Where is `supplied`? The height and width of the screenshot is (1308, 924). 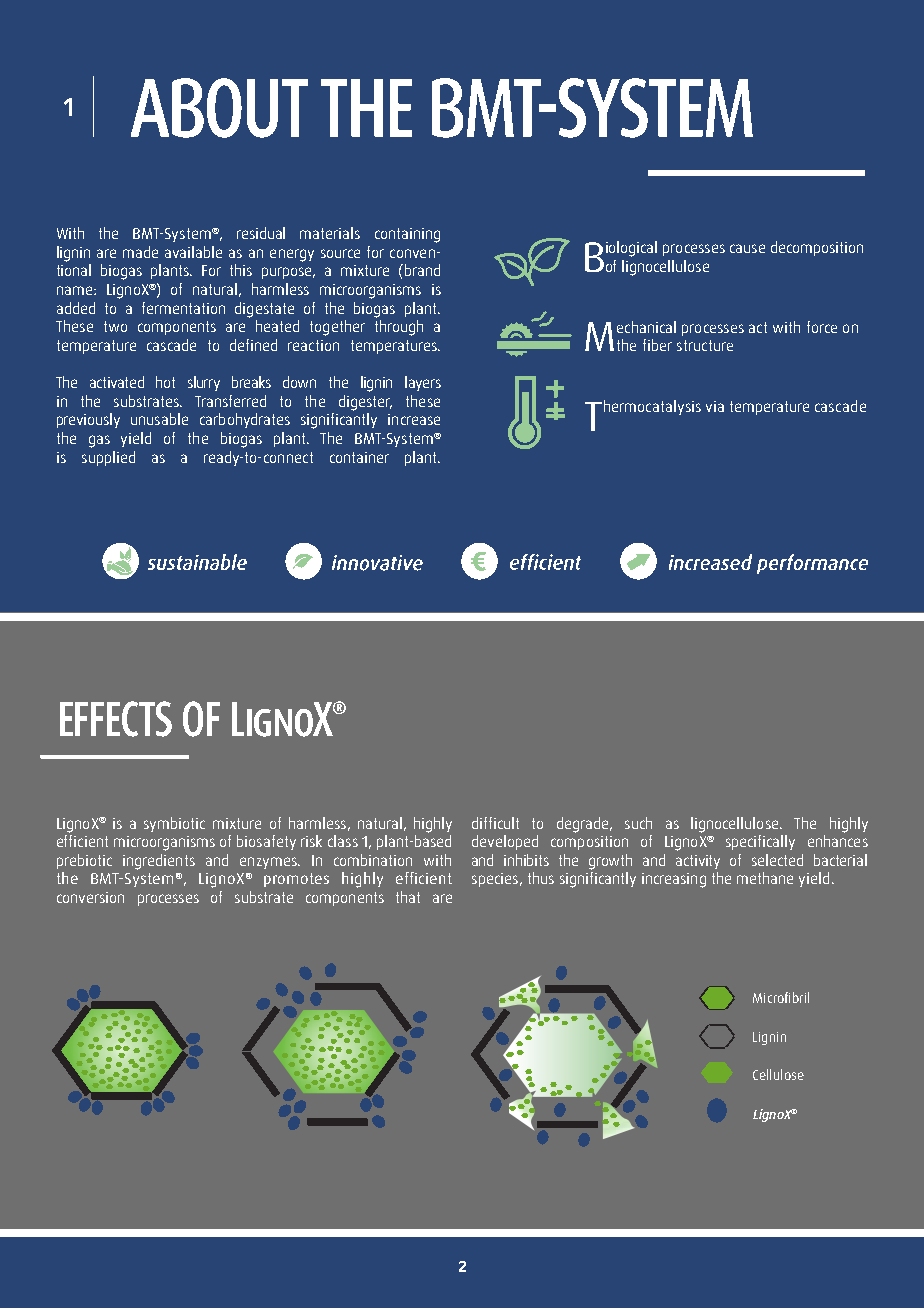 supplied is located at coordinates (108, 458).
